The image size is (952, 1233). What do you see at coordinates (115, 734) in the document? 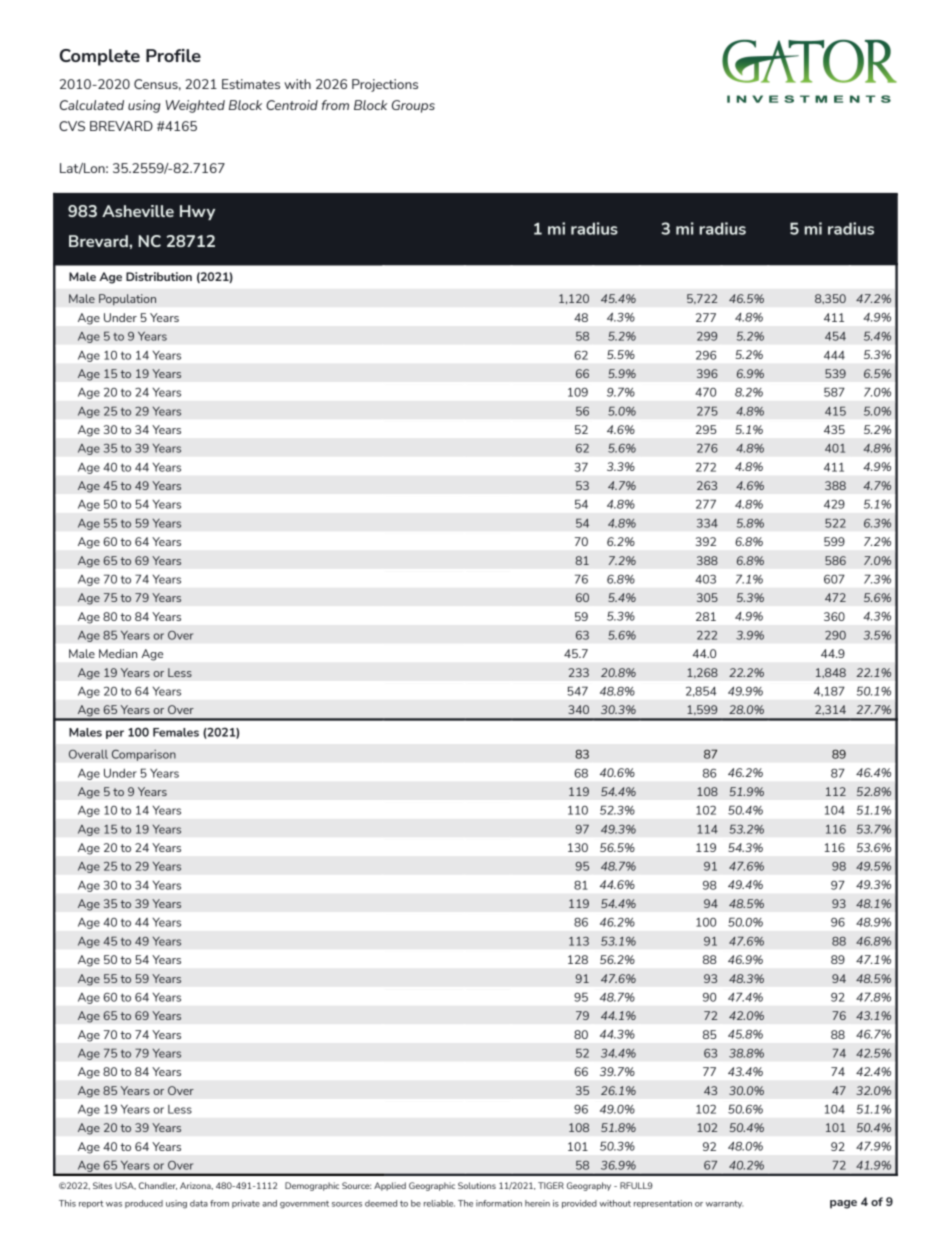
I see `per` at bounding box center [115, 734].
